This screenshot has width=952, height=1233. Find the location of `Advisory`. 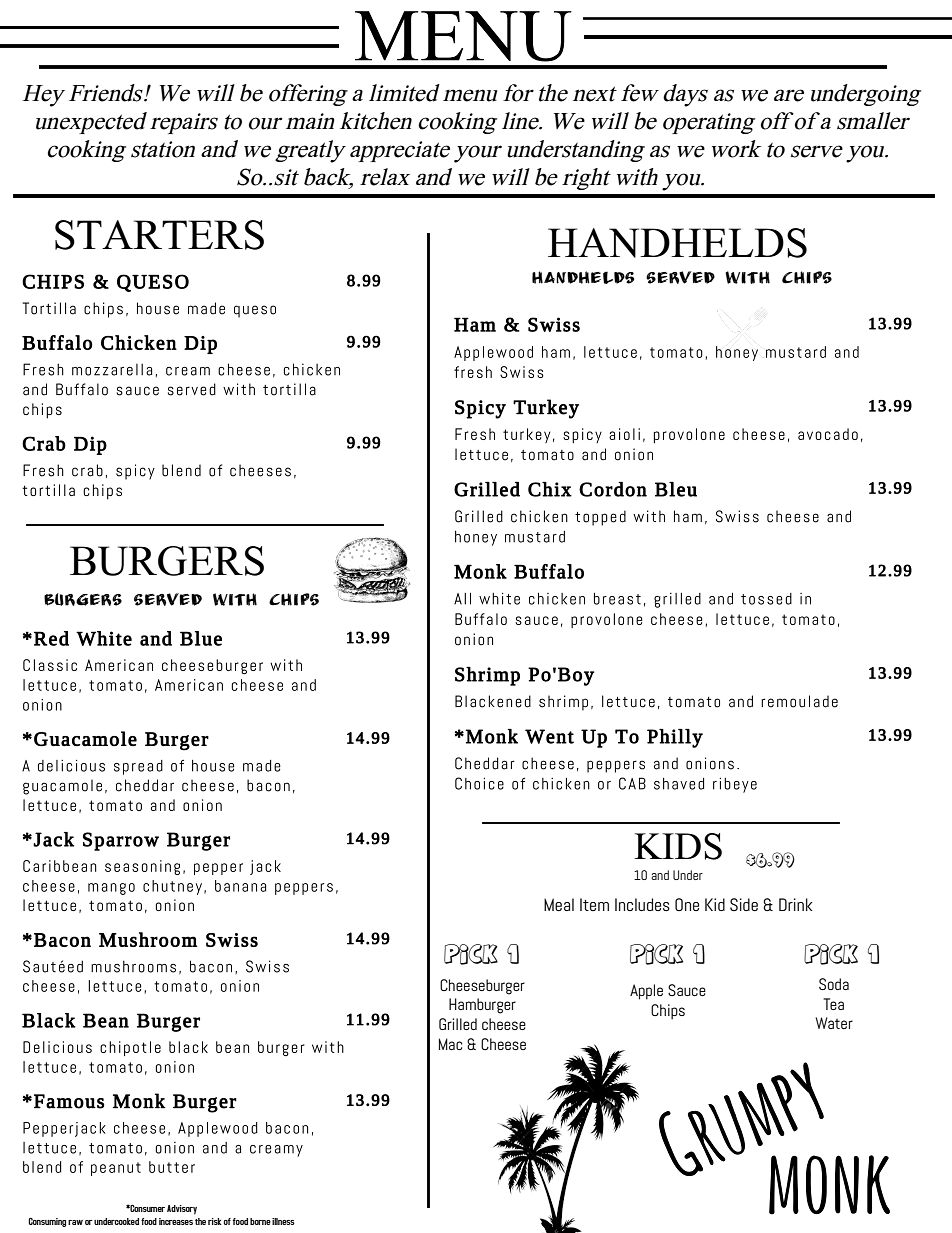

Advisory is located at coordinates (182, 1210).
